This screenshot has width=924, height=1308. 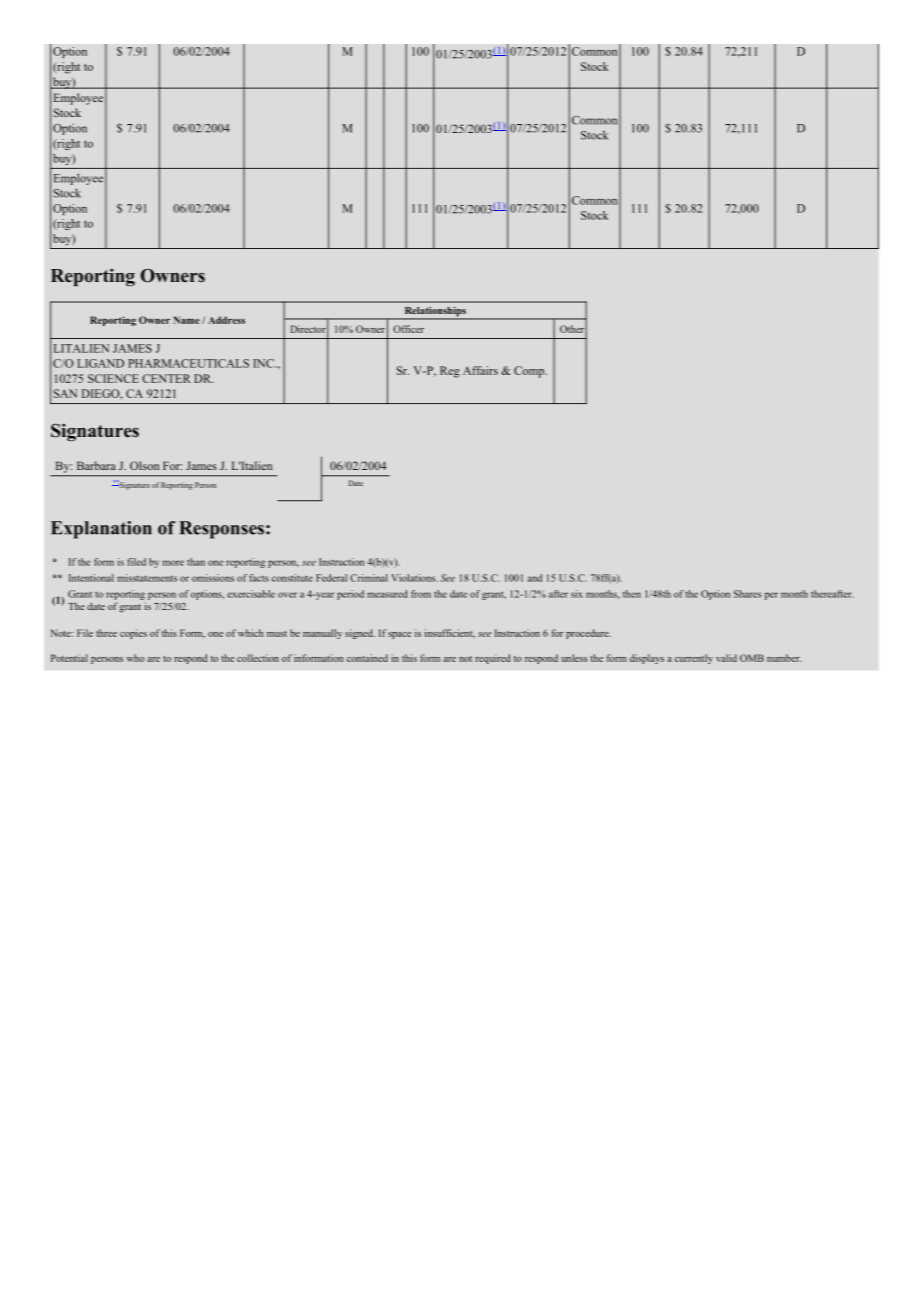 I want to click on who, so click(x=135, y=658).
